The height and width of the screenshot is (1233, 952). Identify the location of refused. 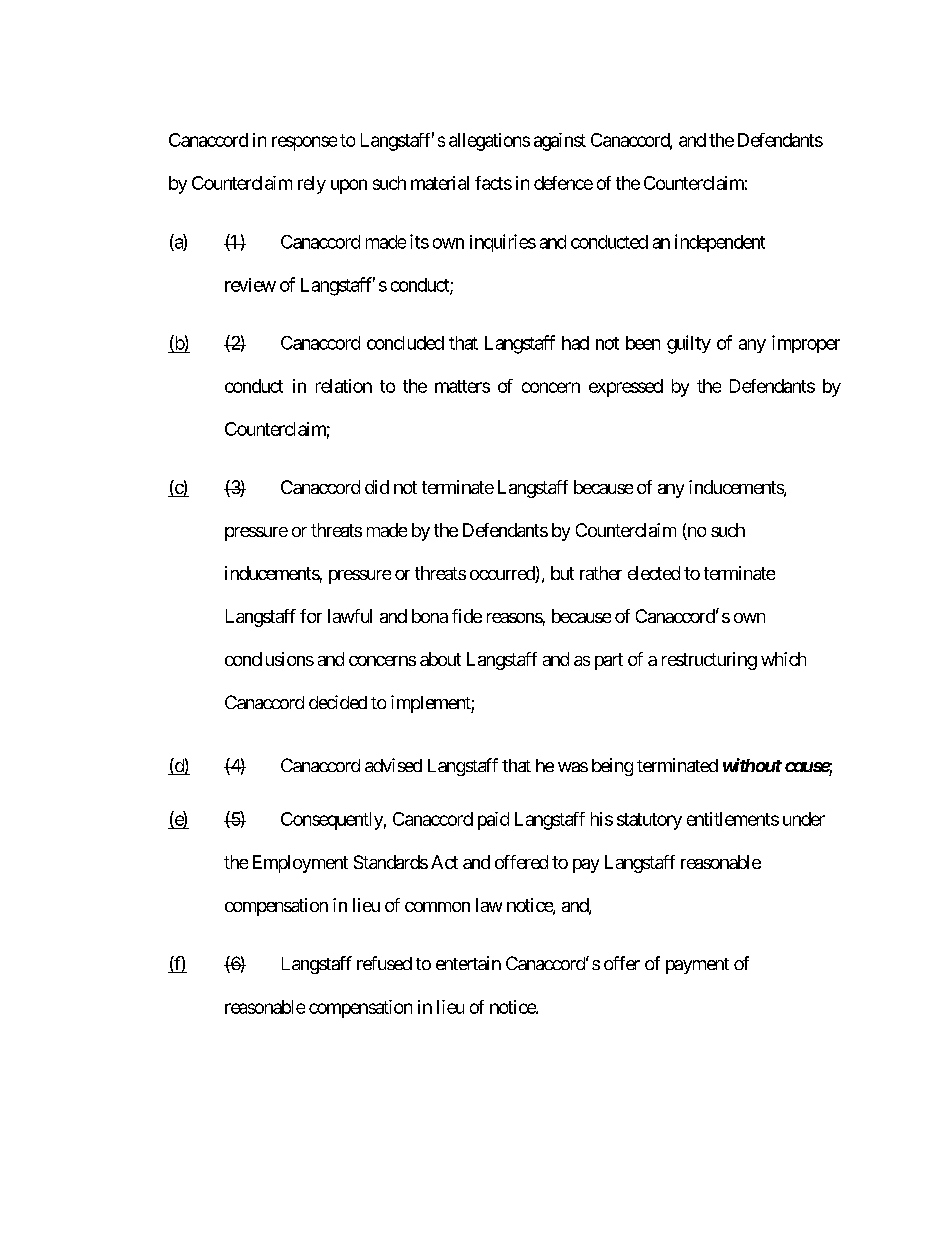
(384, 963).
